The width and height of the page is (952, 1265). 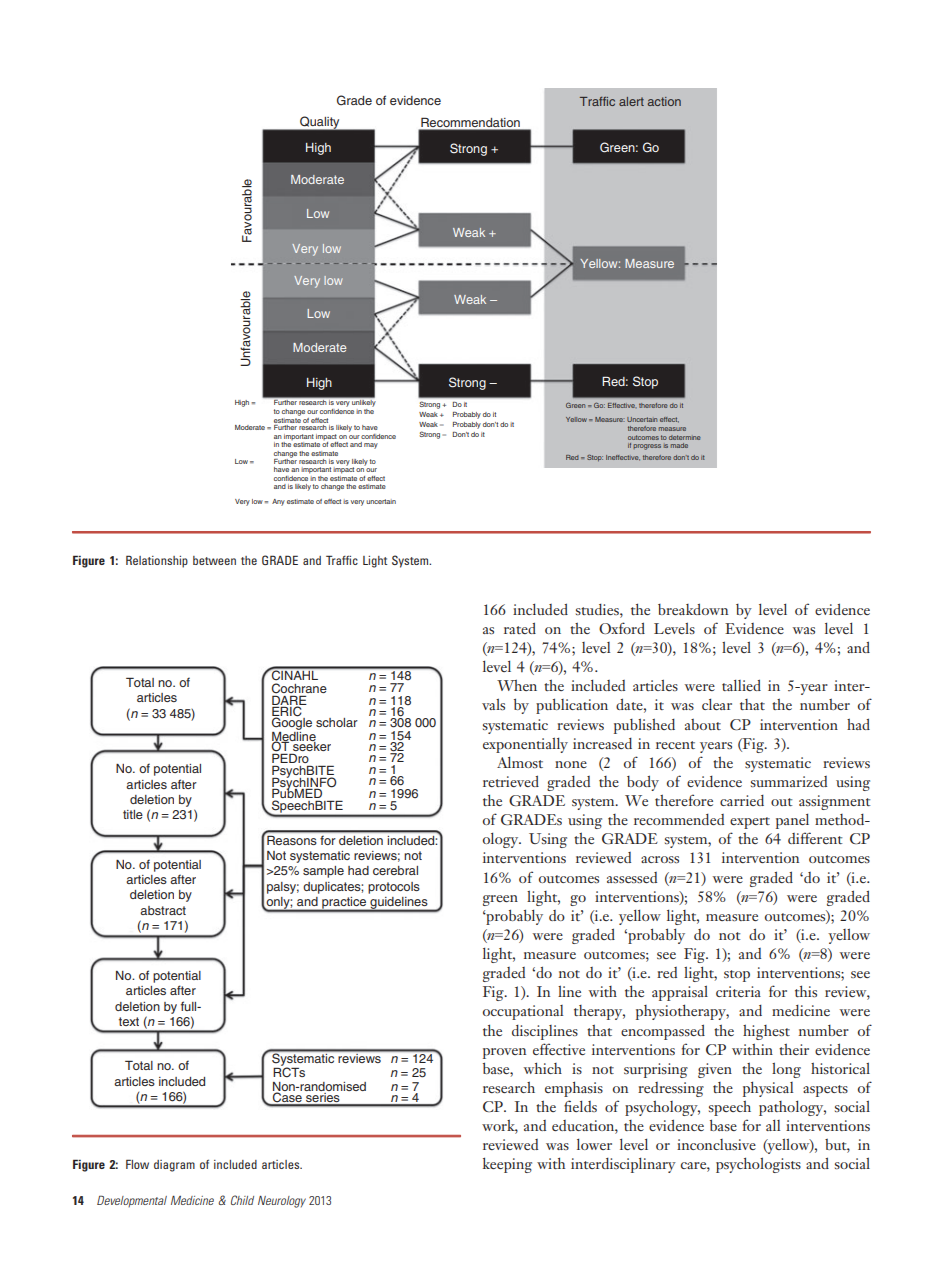 What do you see at coordinates (631, 101) in the page?
I see `alert` at bounding box center [631, 101].
